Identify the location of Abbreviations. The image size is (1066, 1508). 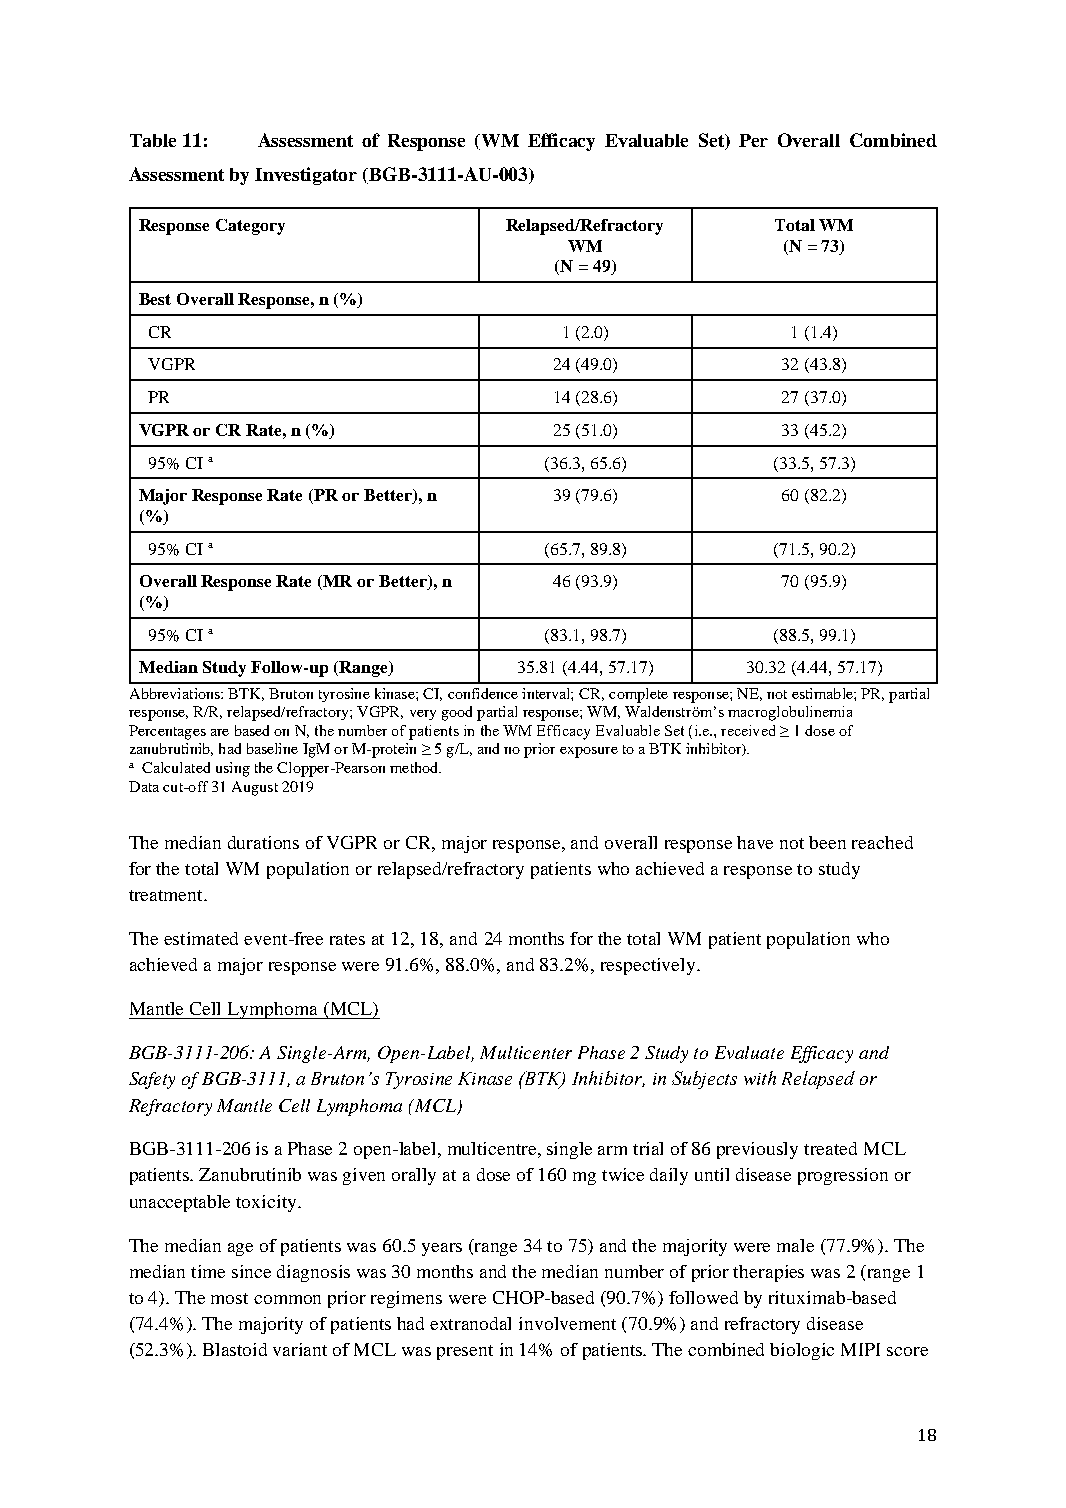
(176, 693).
